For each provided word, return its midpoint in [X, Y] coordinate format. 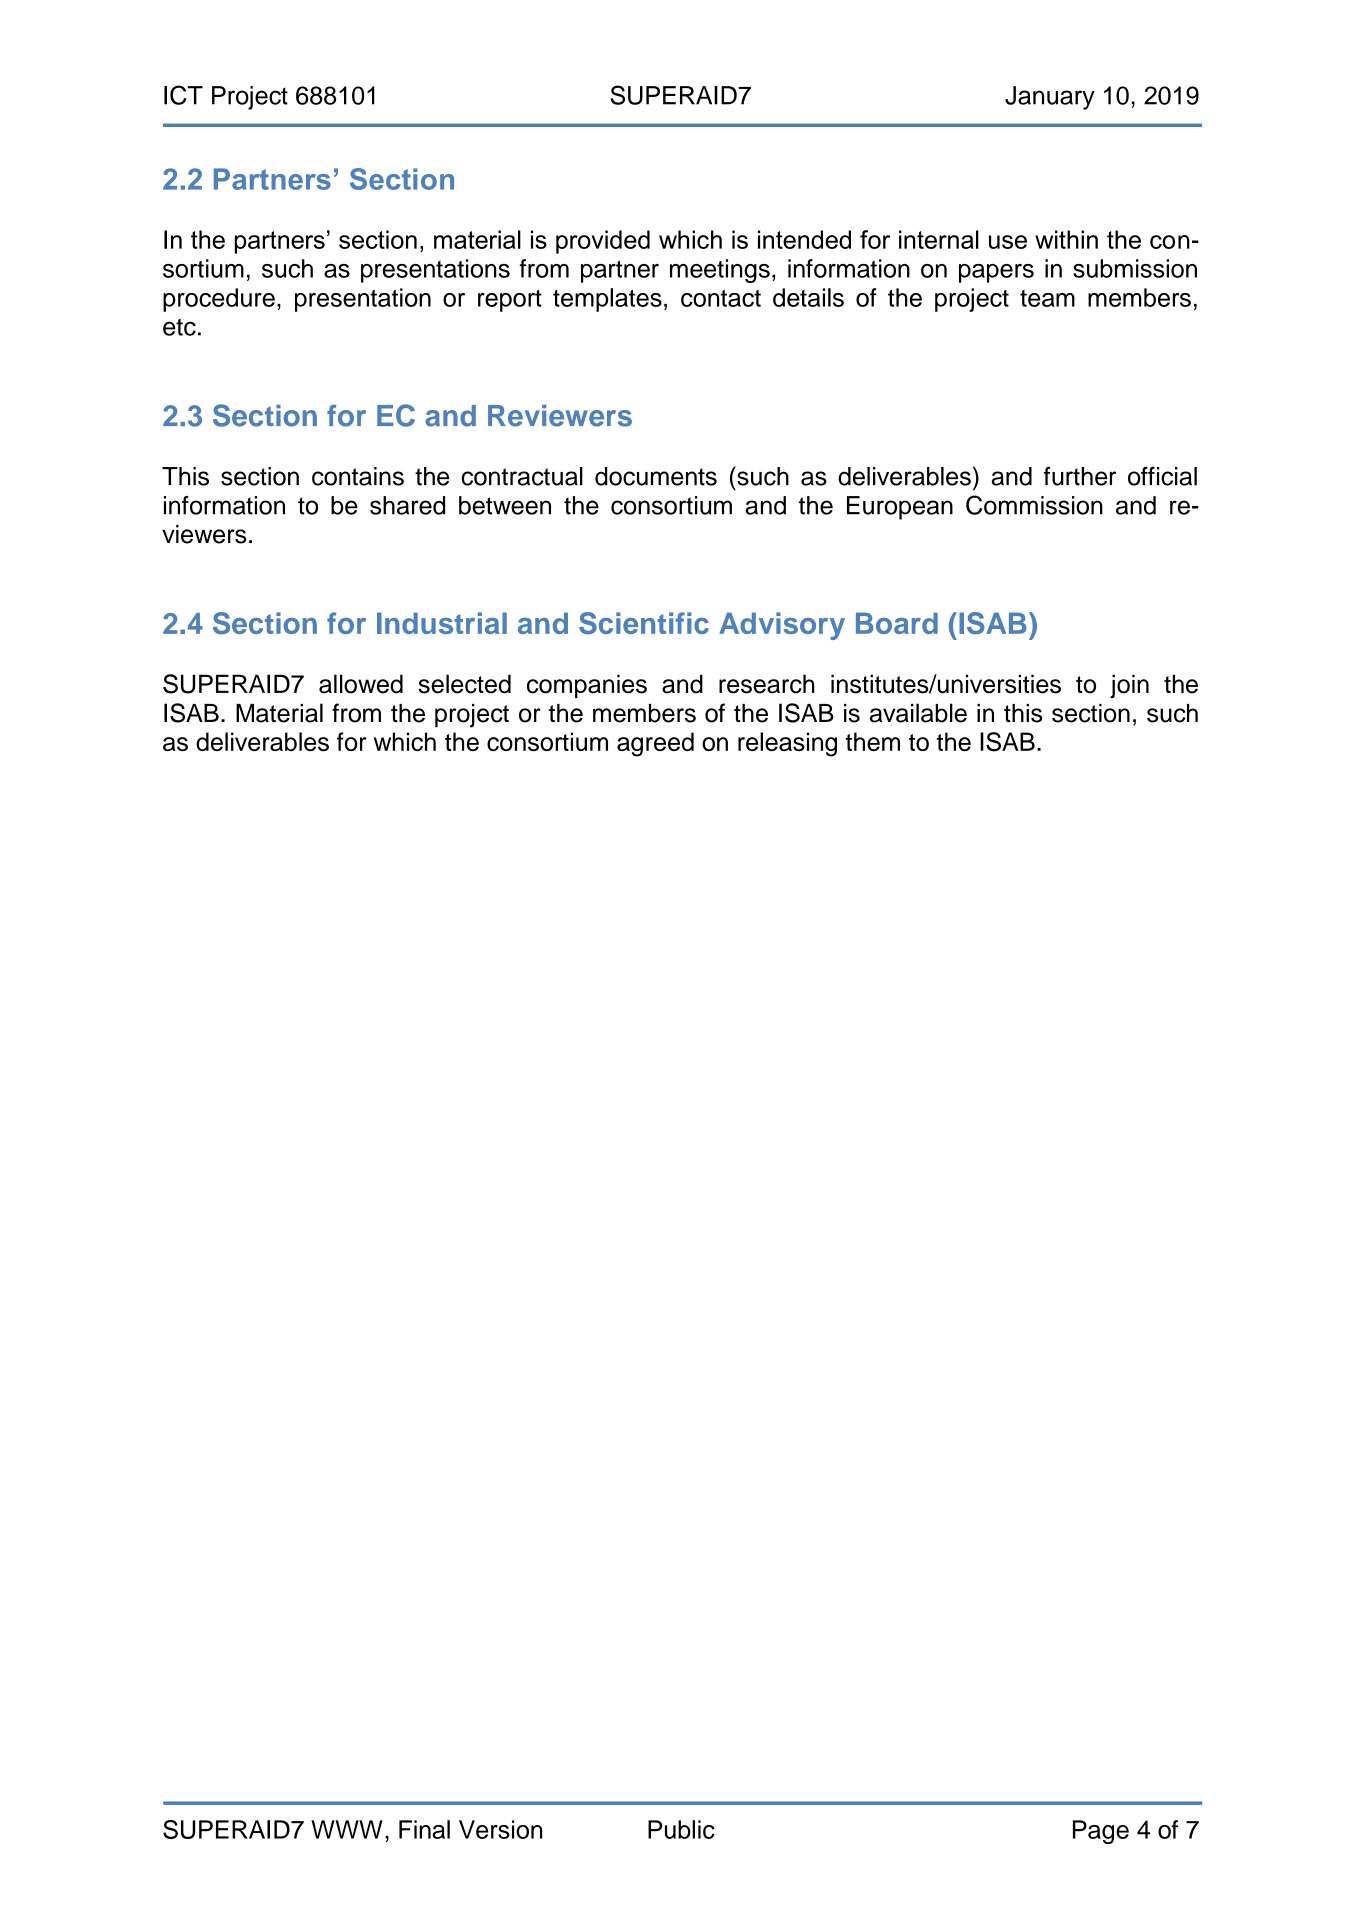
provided [603, 242]
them [873, 741]
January [1050, 98]
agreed [655, 744]
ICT [183, 95]
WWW [347, 1829]
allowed [361, 684]
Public [681, 1829]
